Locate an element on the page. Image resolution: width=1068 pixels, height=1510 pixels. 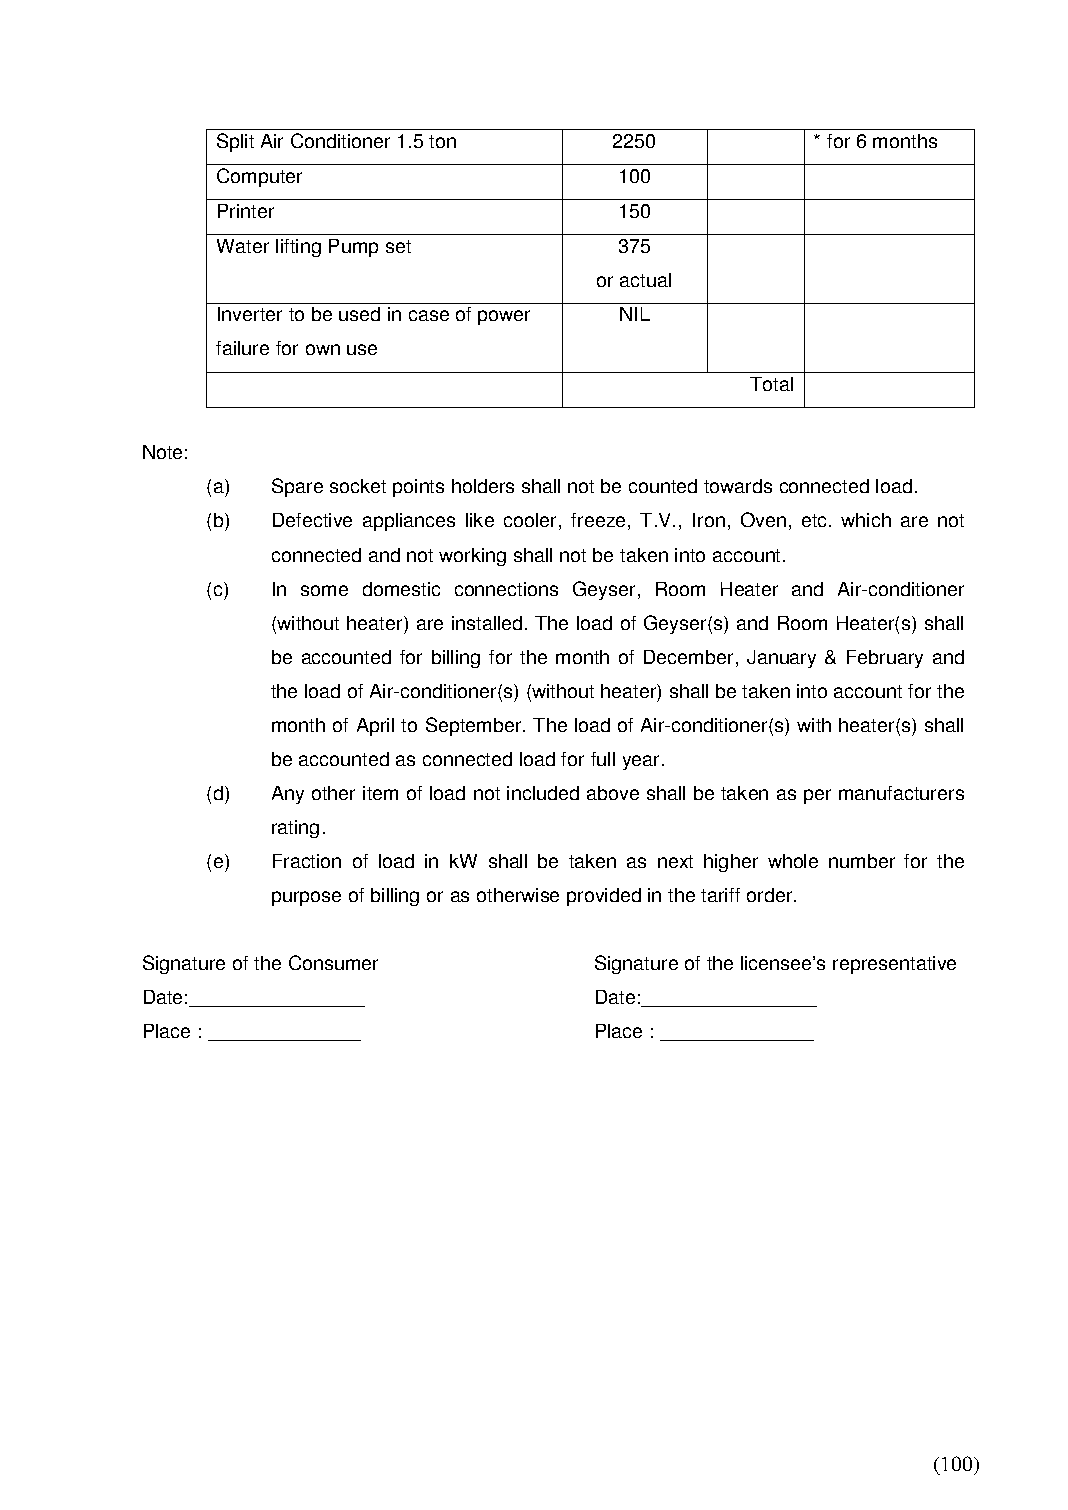
Spare is located at coordinates (297, 487).
